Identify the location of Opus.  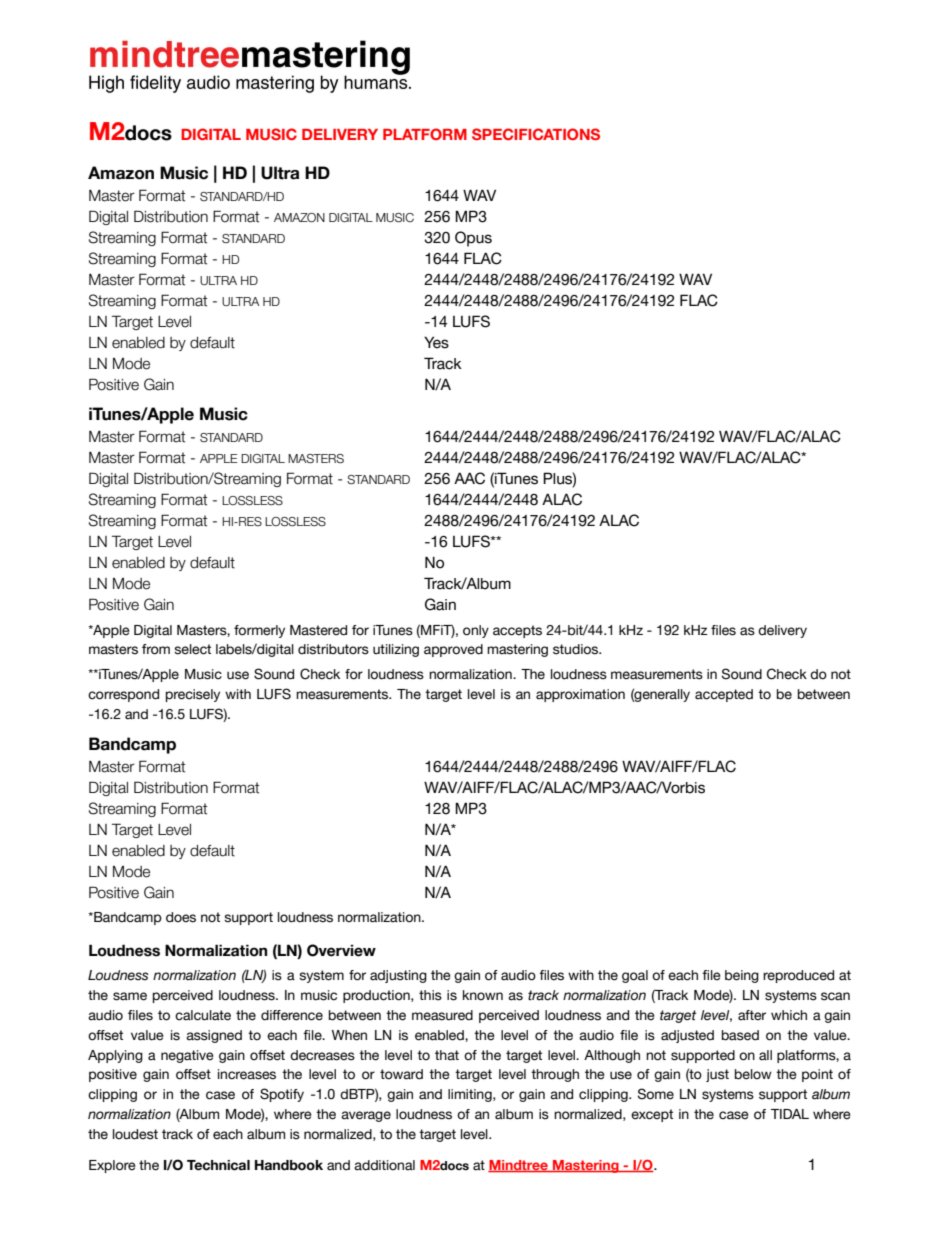
(473, 239).
